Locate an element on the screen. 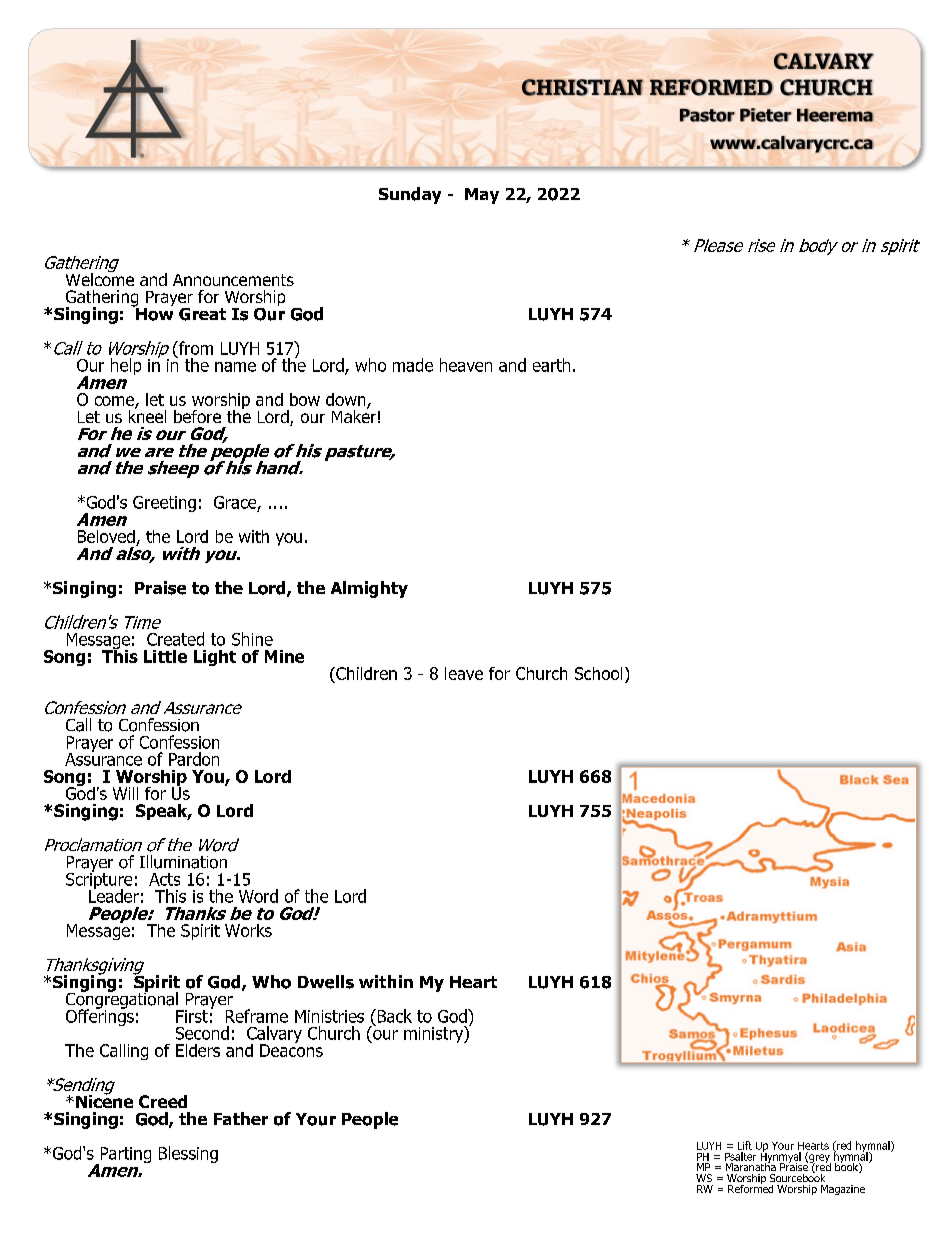  Blessing is located at coordinates (188, 1154).
